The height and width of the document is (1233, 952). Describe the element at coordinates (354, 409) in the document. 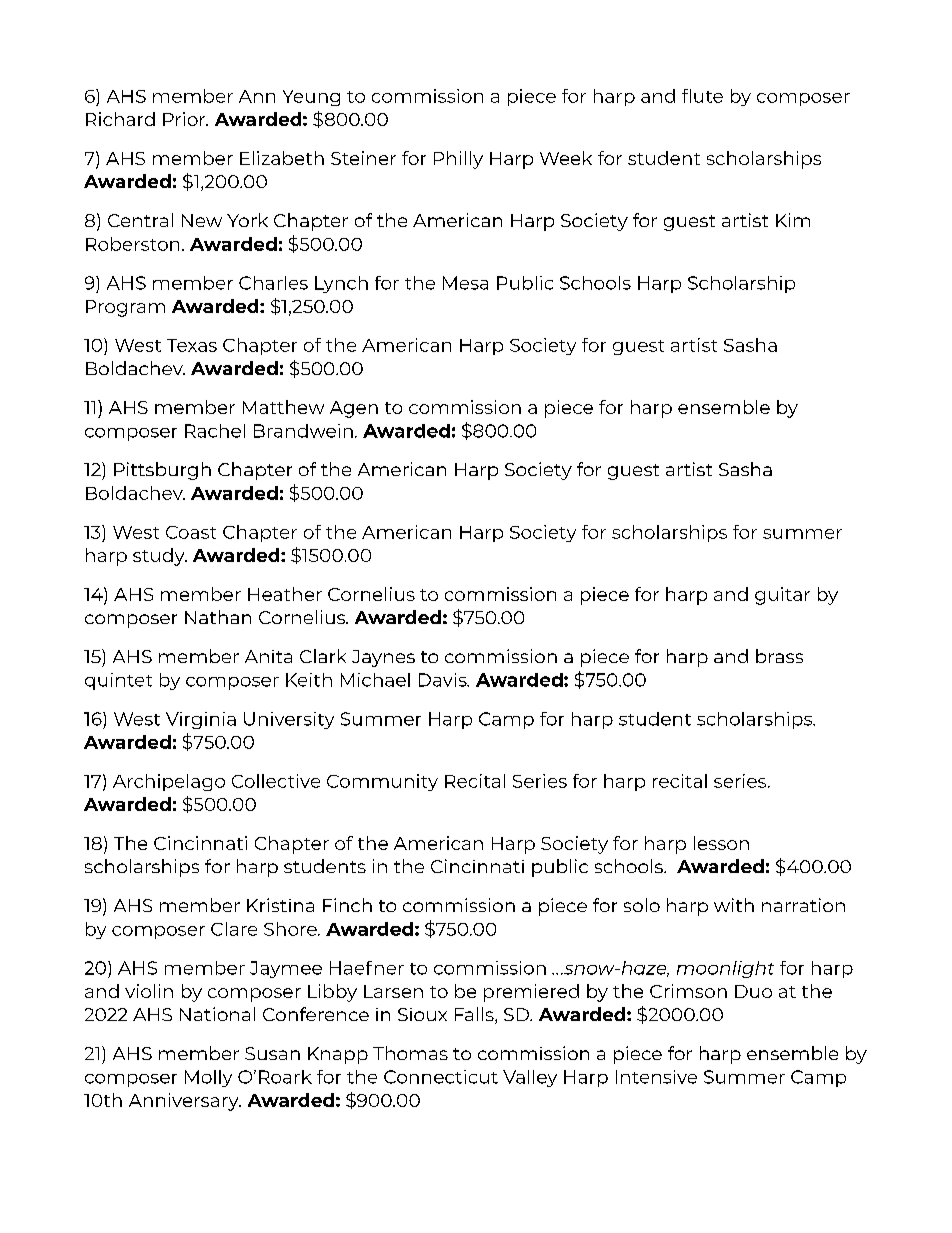

I see `Agen` at that location.
